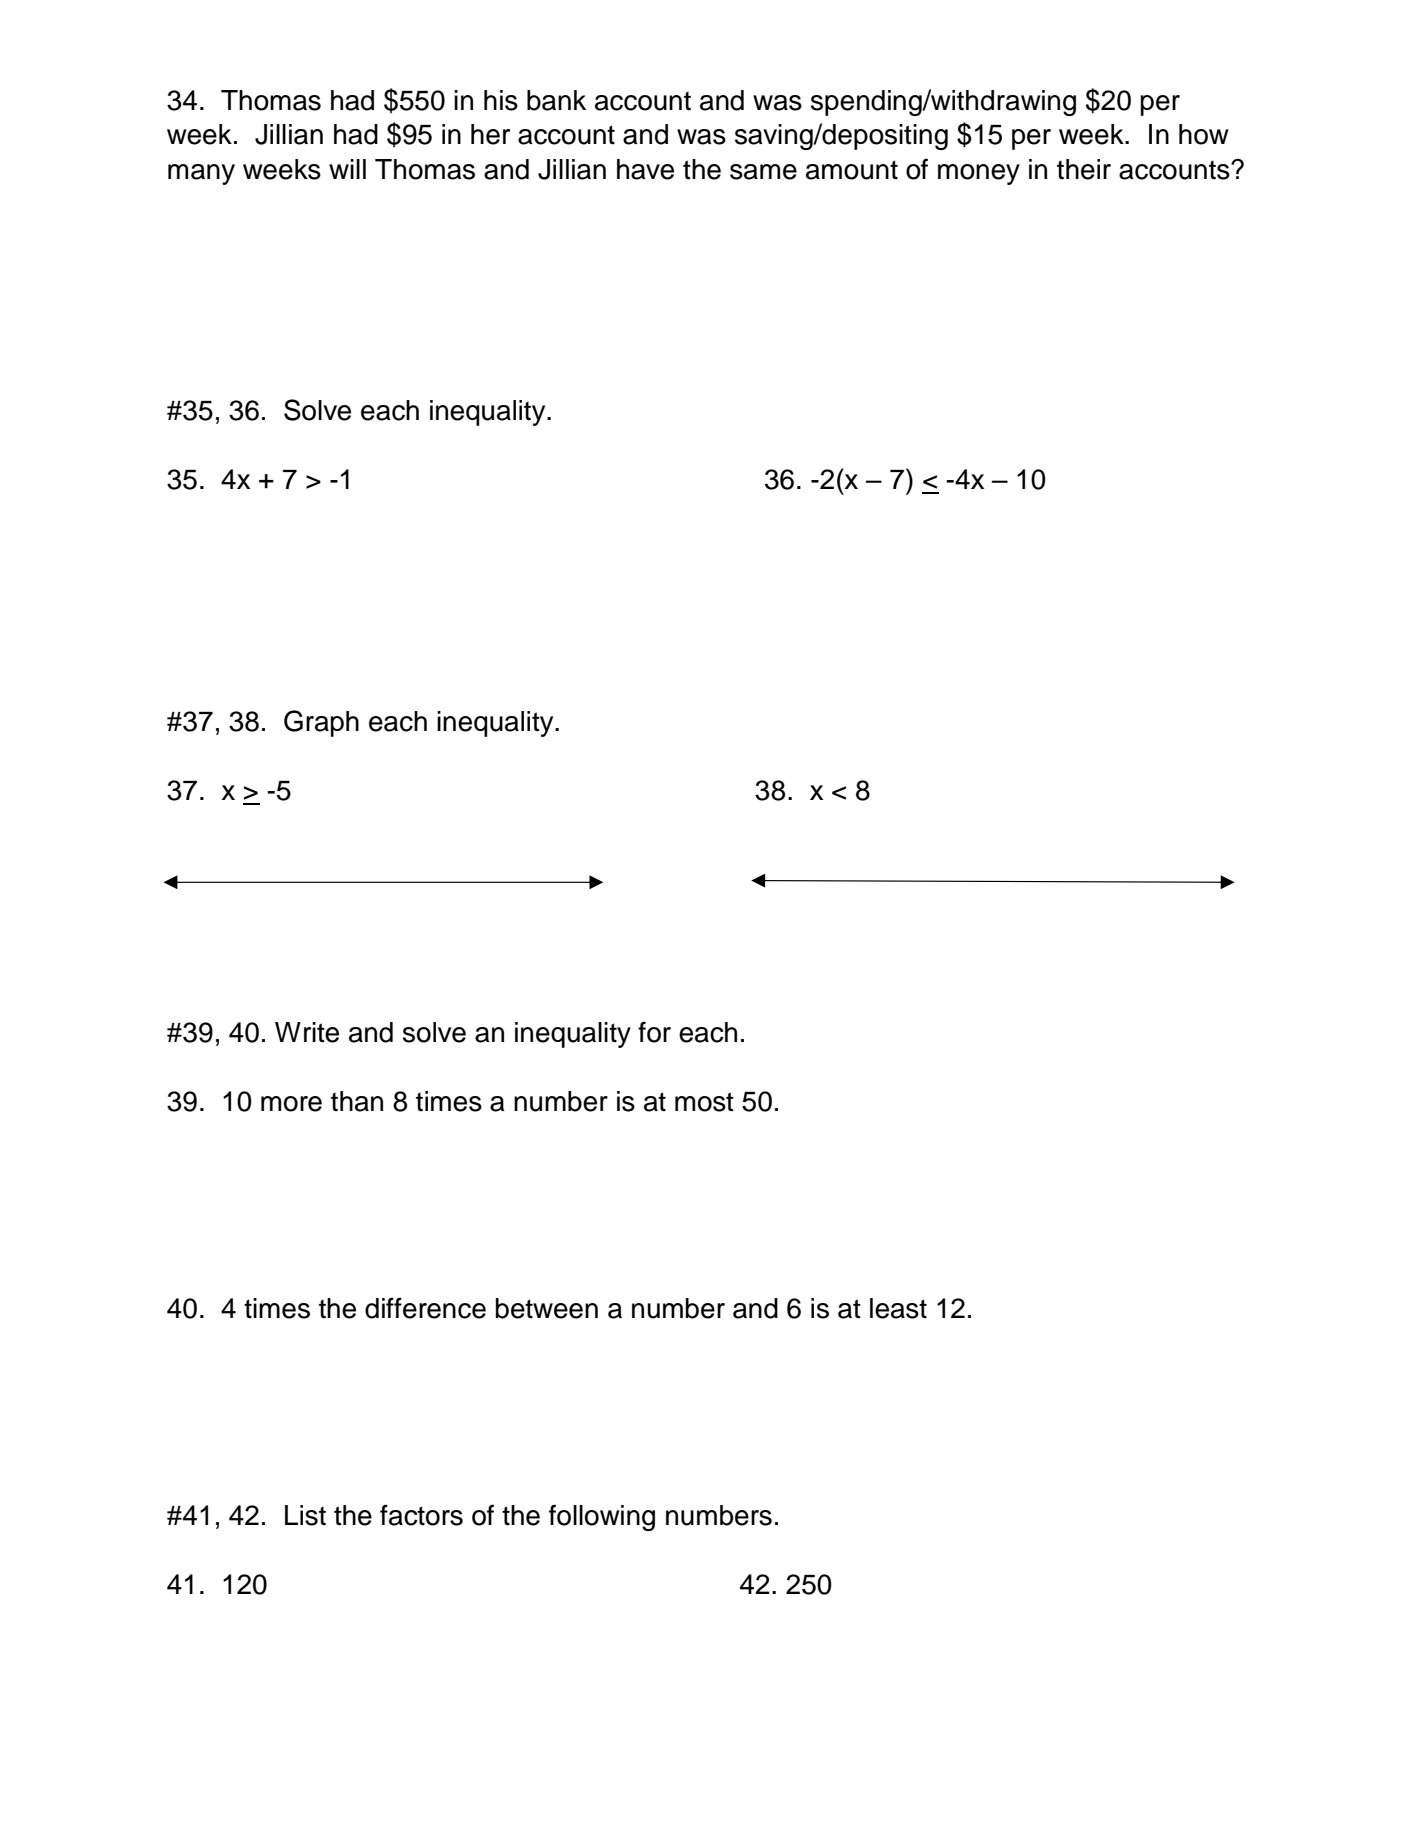 This page has height=1836, width=1419. Describe the element at coordinates (1084, 169) in the page. I see `their` at that location.
